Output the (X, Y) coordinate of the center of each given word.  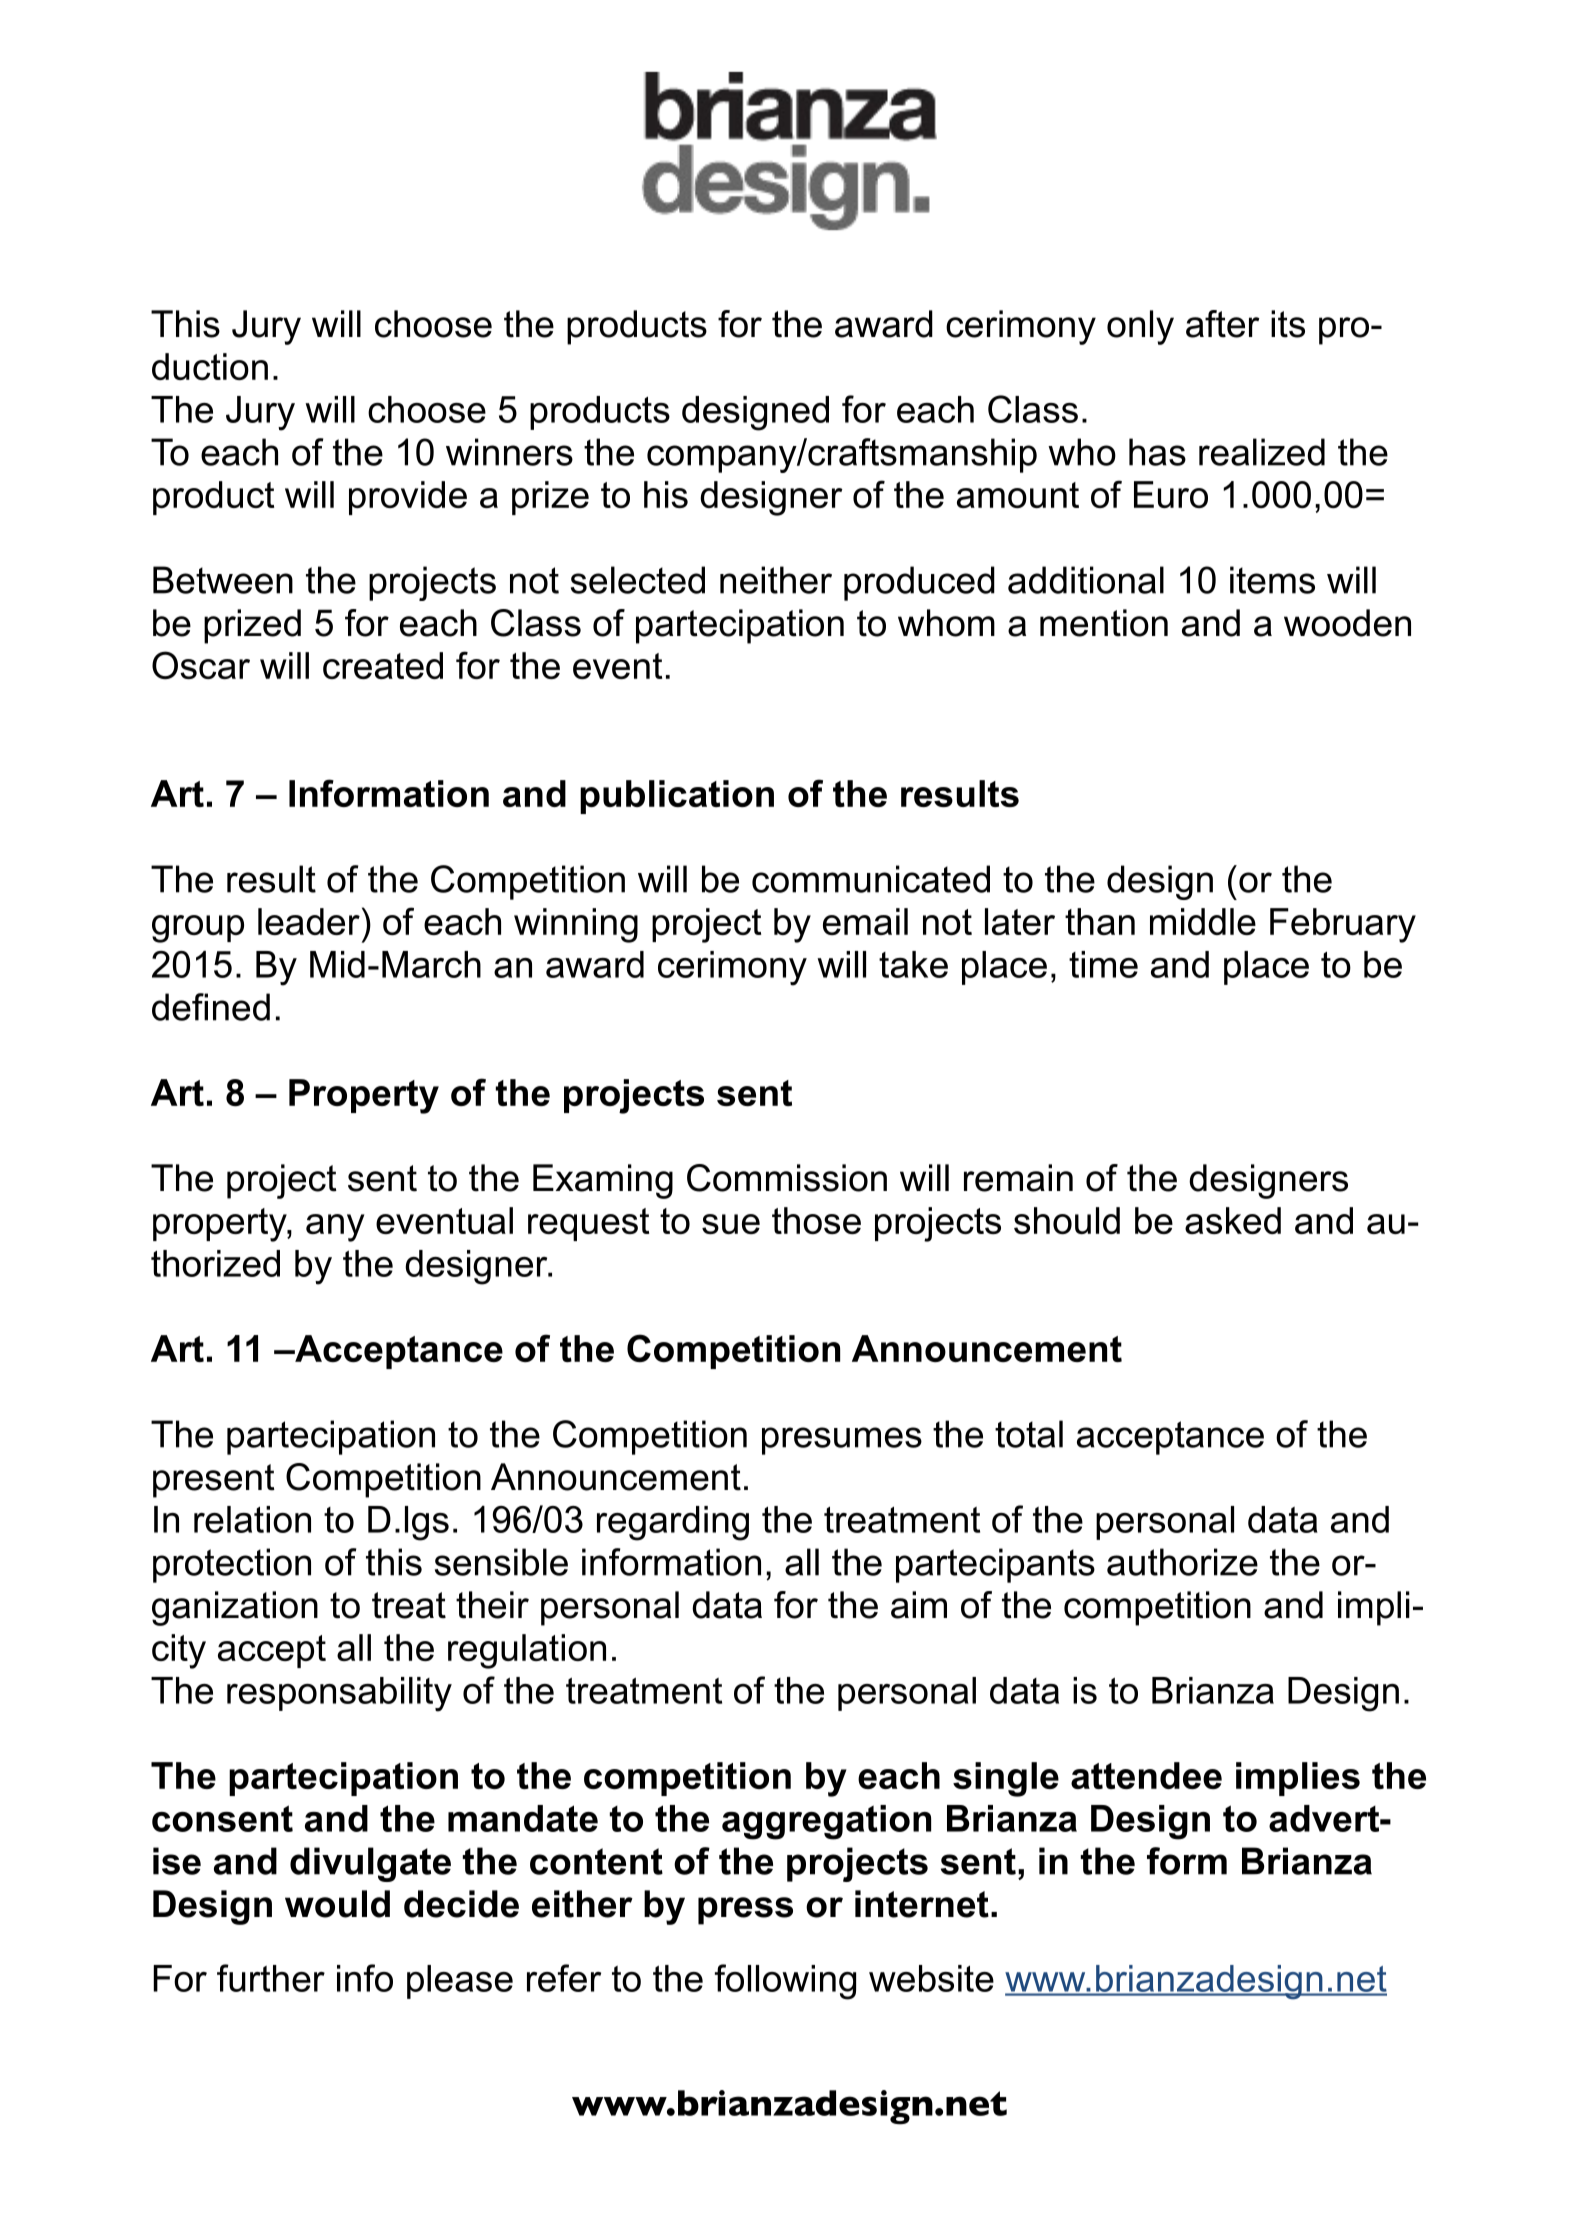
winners (509, 452)
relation (252, 1519)
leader (309, 921)
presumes (842, 1441)
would (337, 1904)
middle (1203, 921)
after (1223, 324)
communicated (871, 879)
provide (408, 498)
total (1029, 1434)
